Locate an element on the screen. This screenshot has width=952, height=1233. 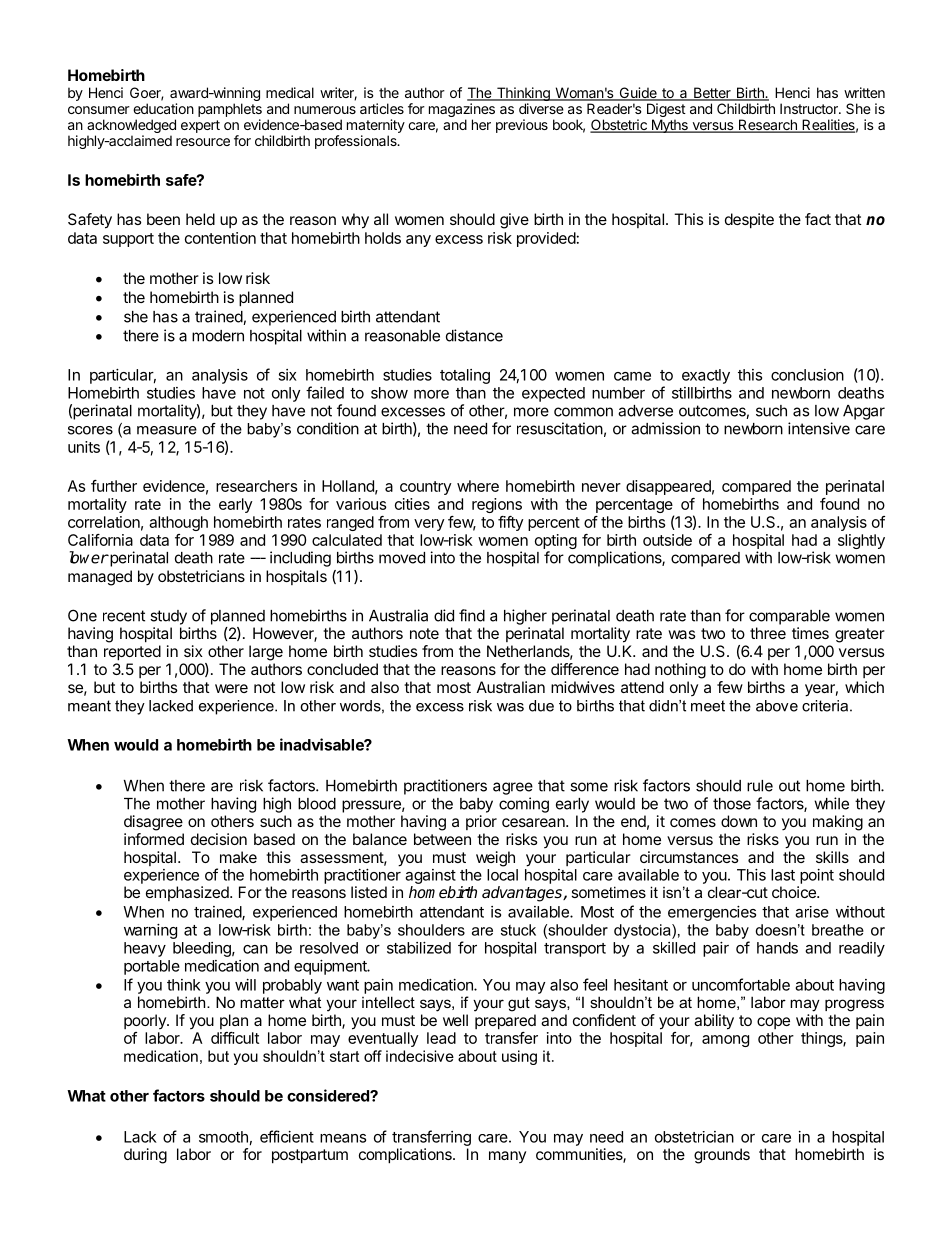
Instructor is located at coordinates (810, 108).
